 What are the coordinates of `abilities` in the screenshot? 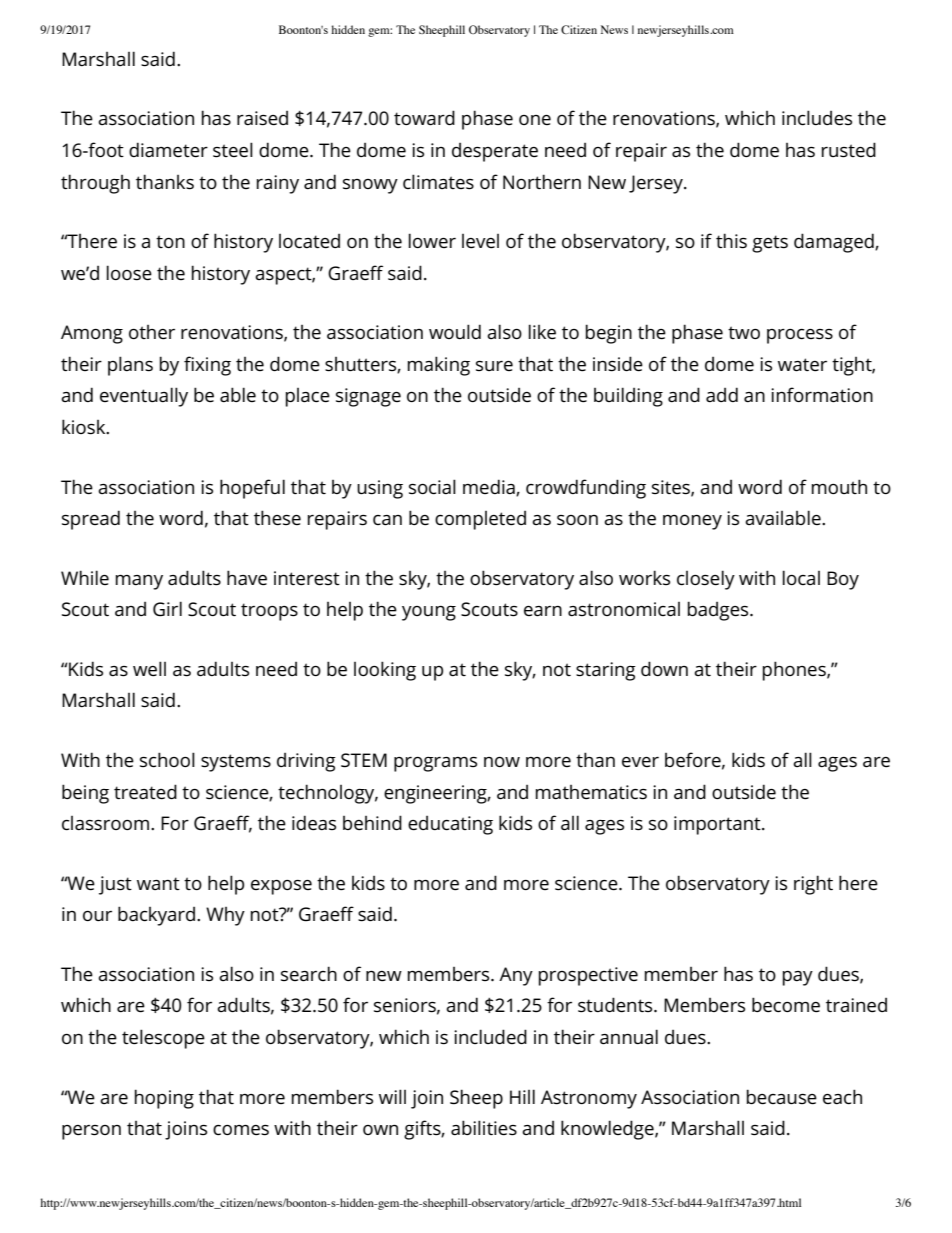 It's located at (484, 1128).
